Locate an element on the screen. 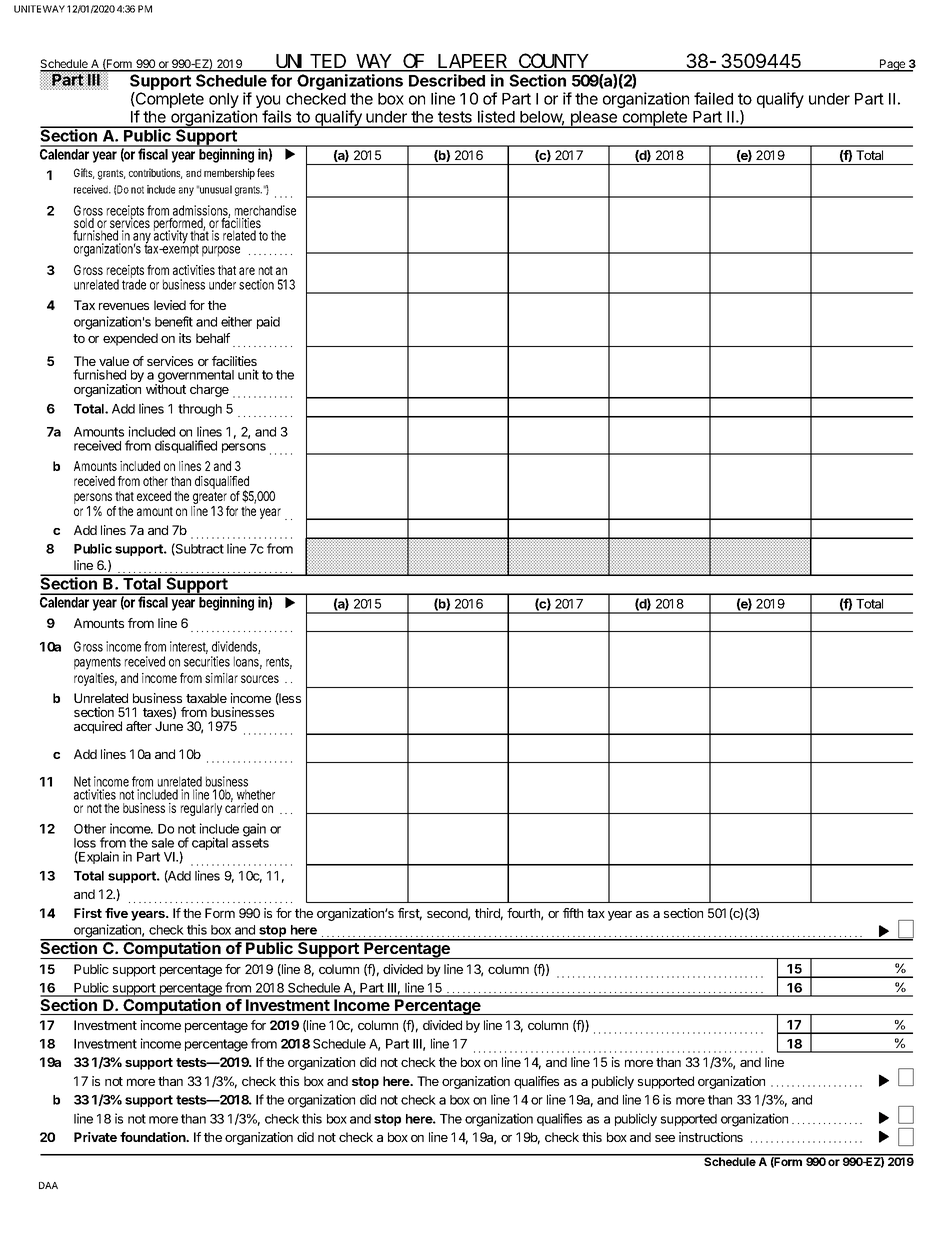 This screenshot has height=1233, width=952. instructions is located at coordinates (711, 1137).
